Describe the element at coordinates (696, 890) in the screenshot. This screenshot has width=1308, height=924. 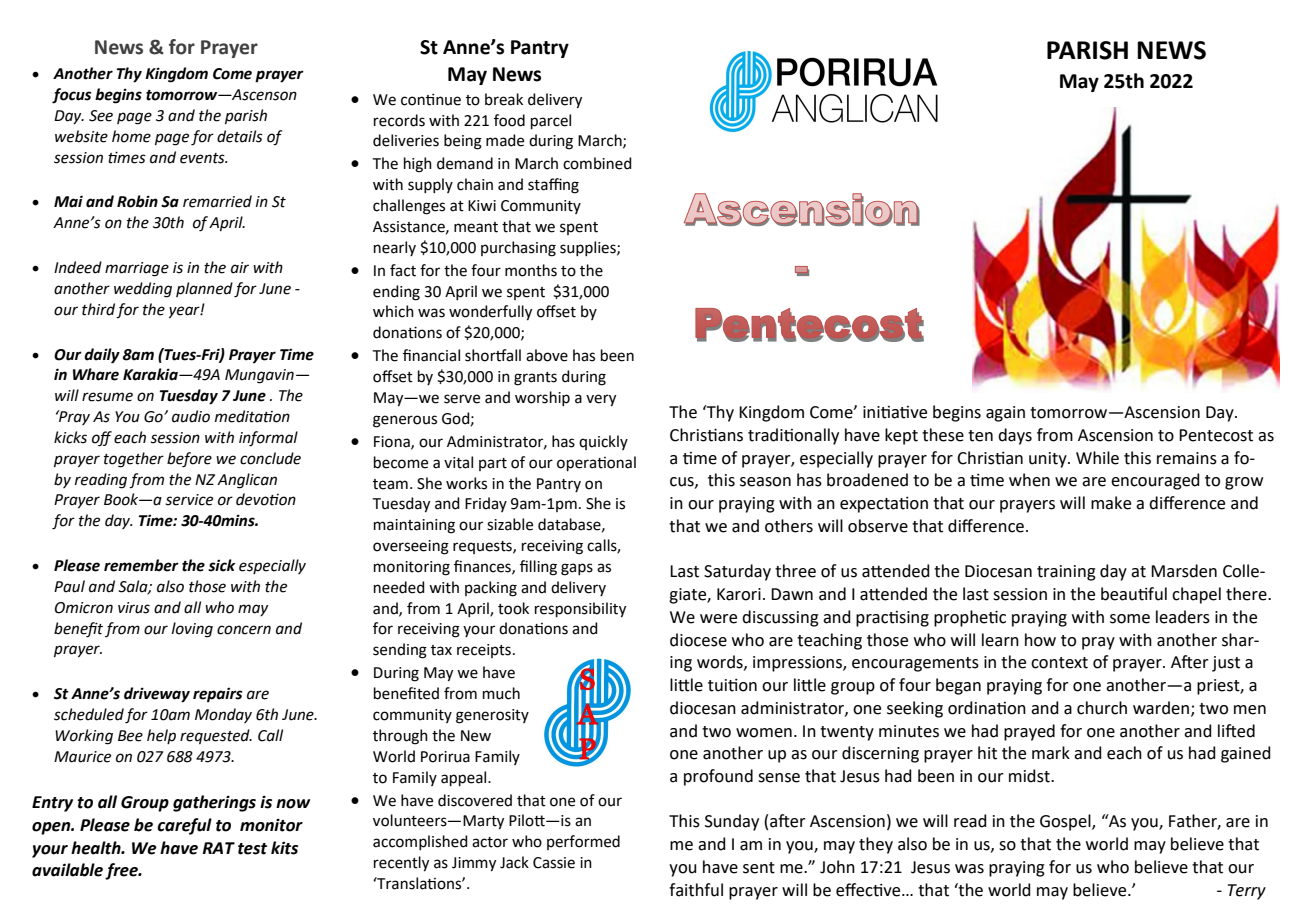
I see `faithful` at that location.
